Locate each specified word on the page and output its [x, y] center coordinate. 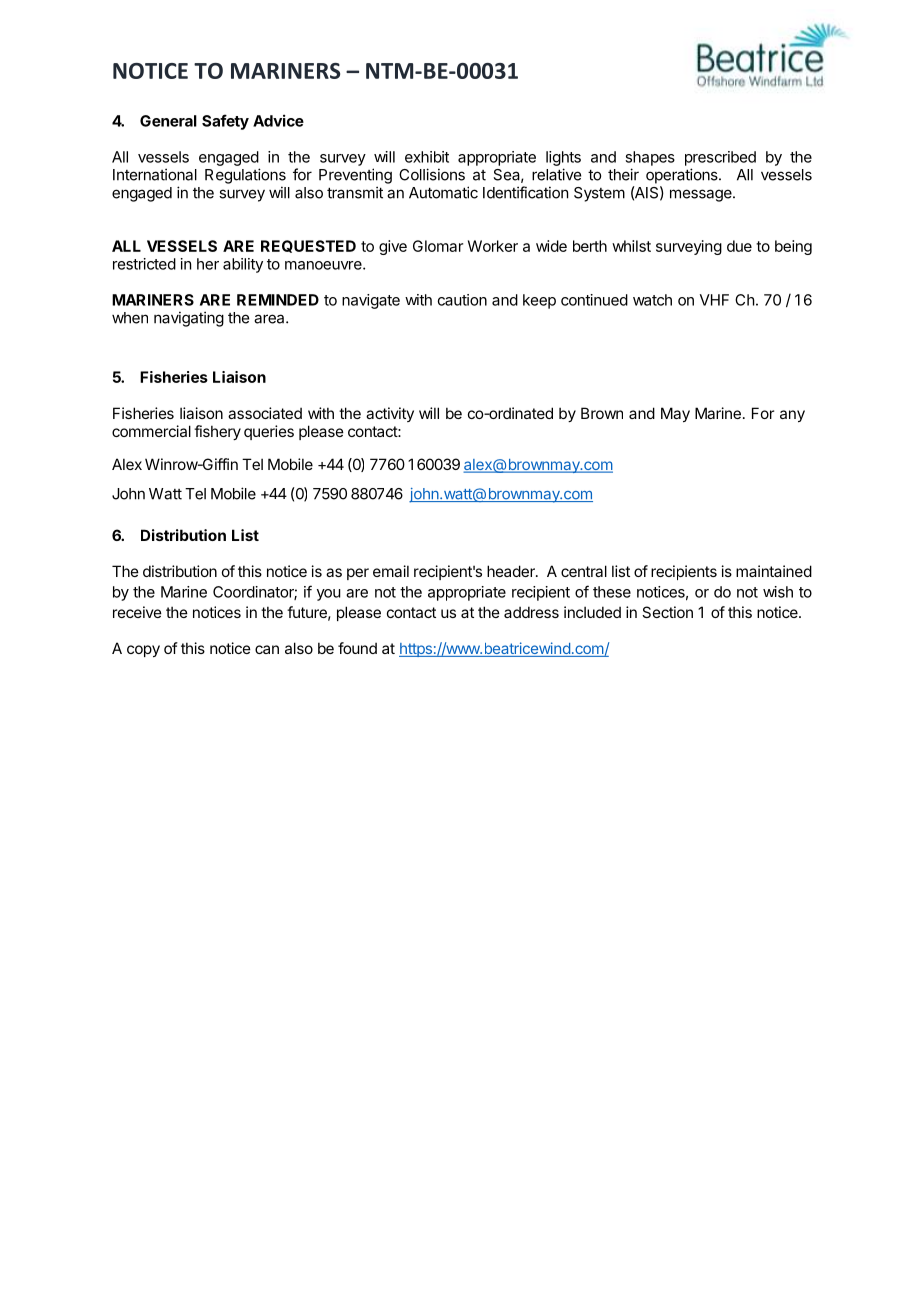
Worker [493, 246]
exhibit [427, 157]
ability [243, 265]
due [739, 246]
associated [265, 413]
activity [390, 414]
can [267, 649]
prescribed [720, 158]
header [512, 571]
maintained [774, 571]
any [792, 416]
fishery [217, 432]
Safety [225, 122]
